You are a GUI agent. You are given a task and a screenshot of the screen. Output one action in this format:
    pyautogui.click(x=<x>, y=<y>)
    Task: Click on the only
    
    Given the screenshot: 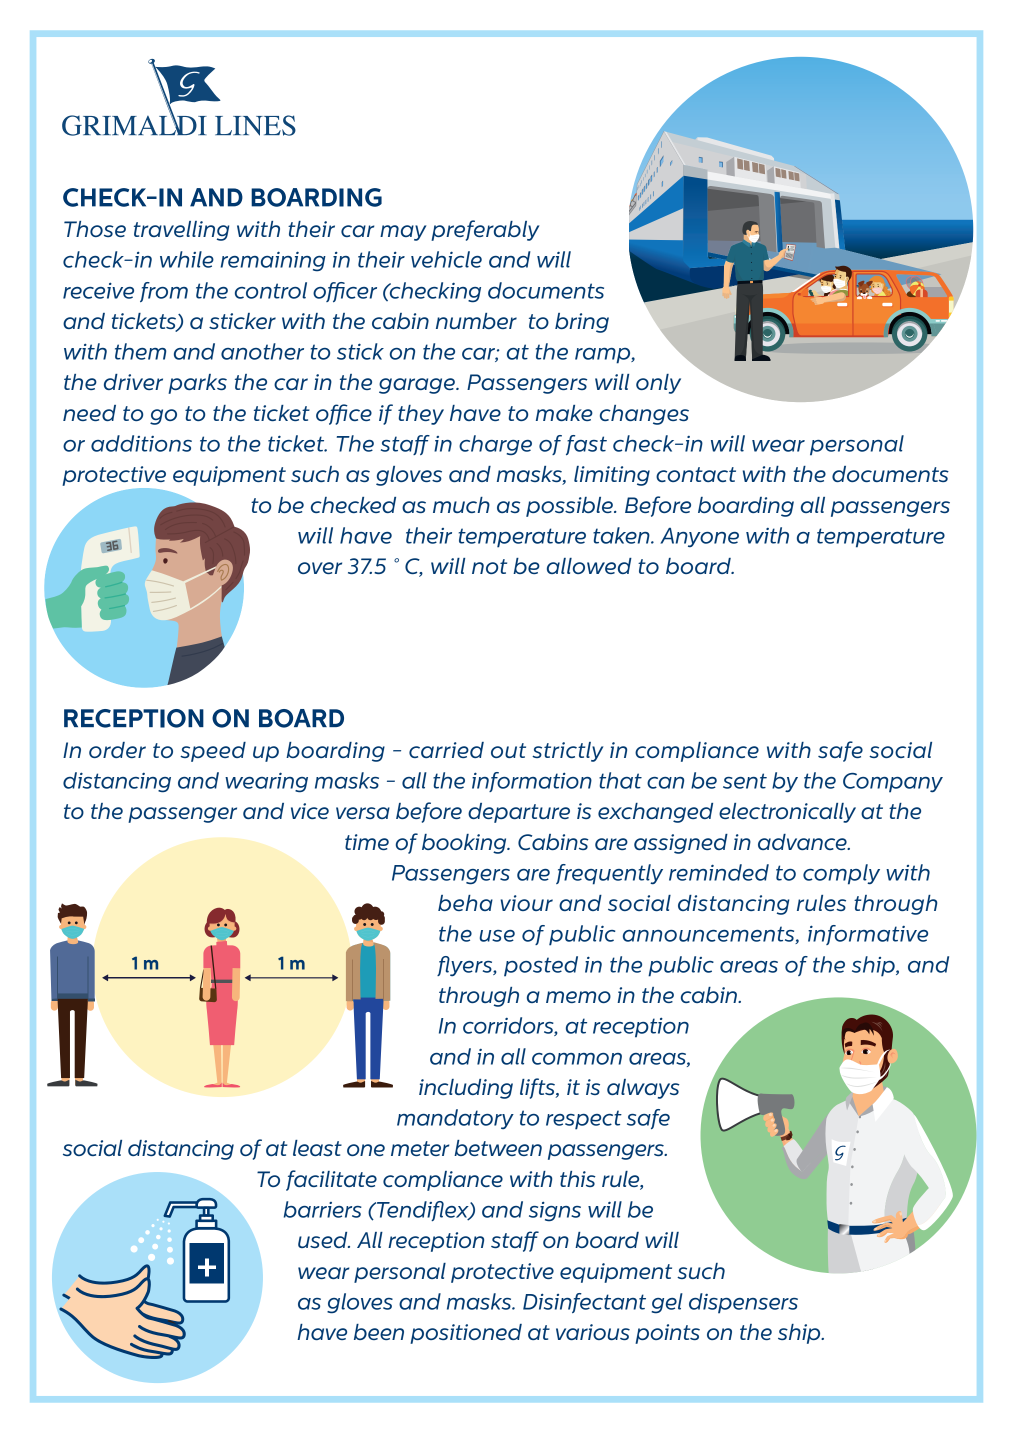 What is the action you would take?
    pyautogui.click(x=658, y=384)
